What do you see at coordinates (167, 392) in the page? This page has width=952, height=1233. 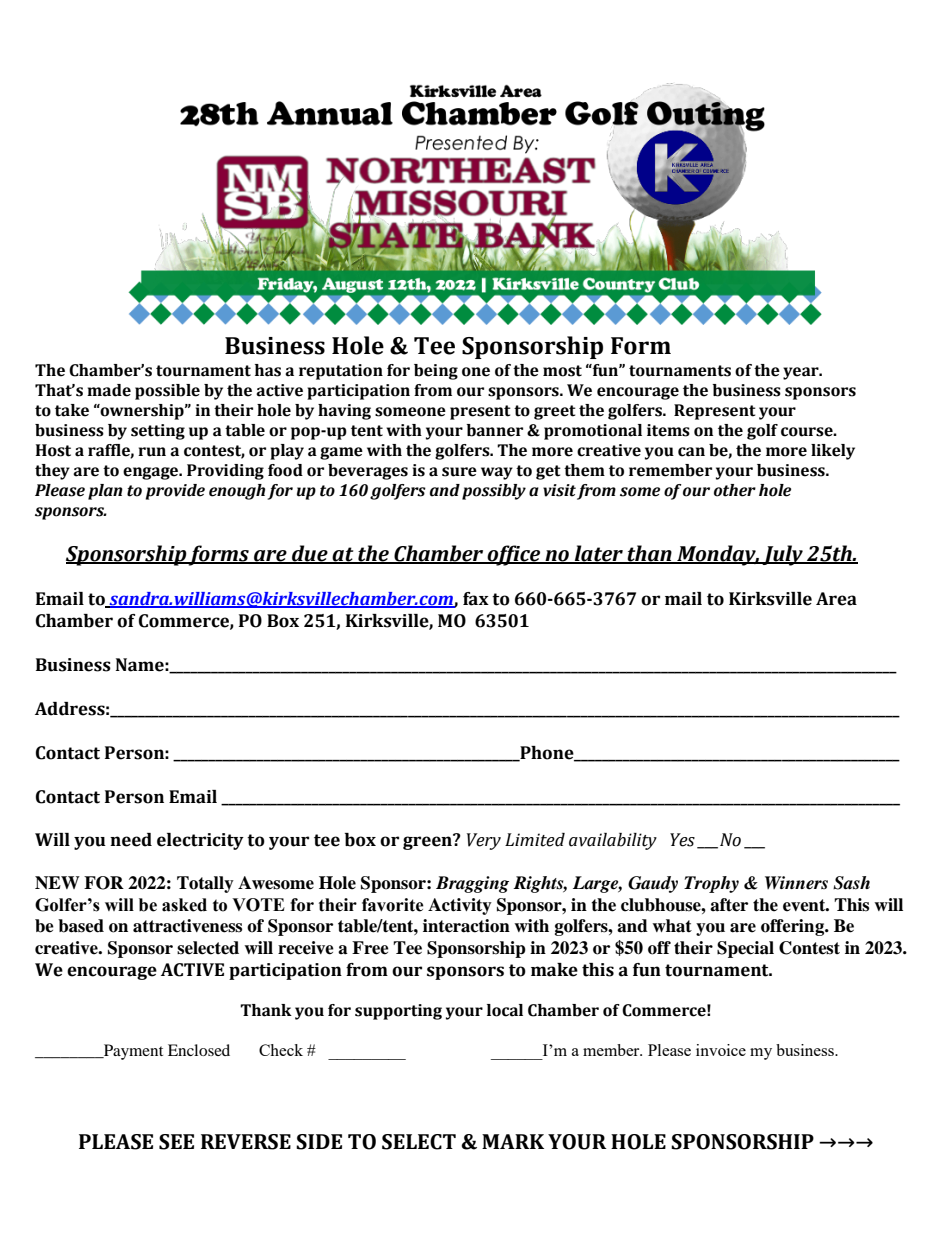 I see `possible` at bounding box center [167, 392].
